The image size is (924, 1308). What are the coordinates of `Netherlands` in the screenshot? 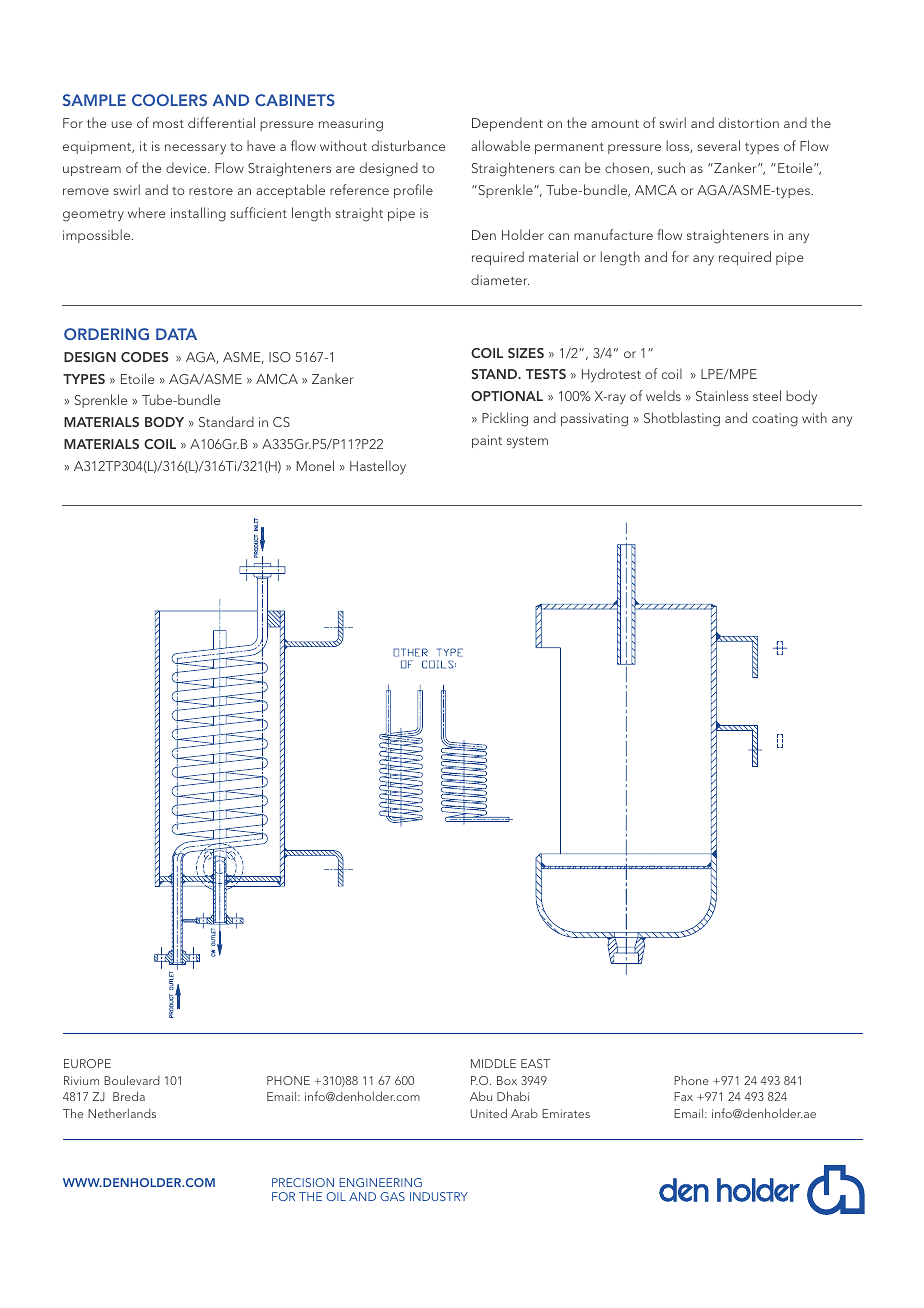 It's located at (122, 1113).
